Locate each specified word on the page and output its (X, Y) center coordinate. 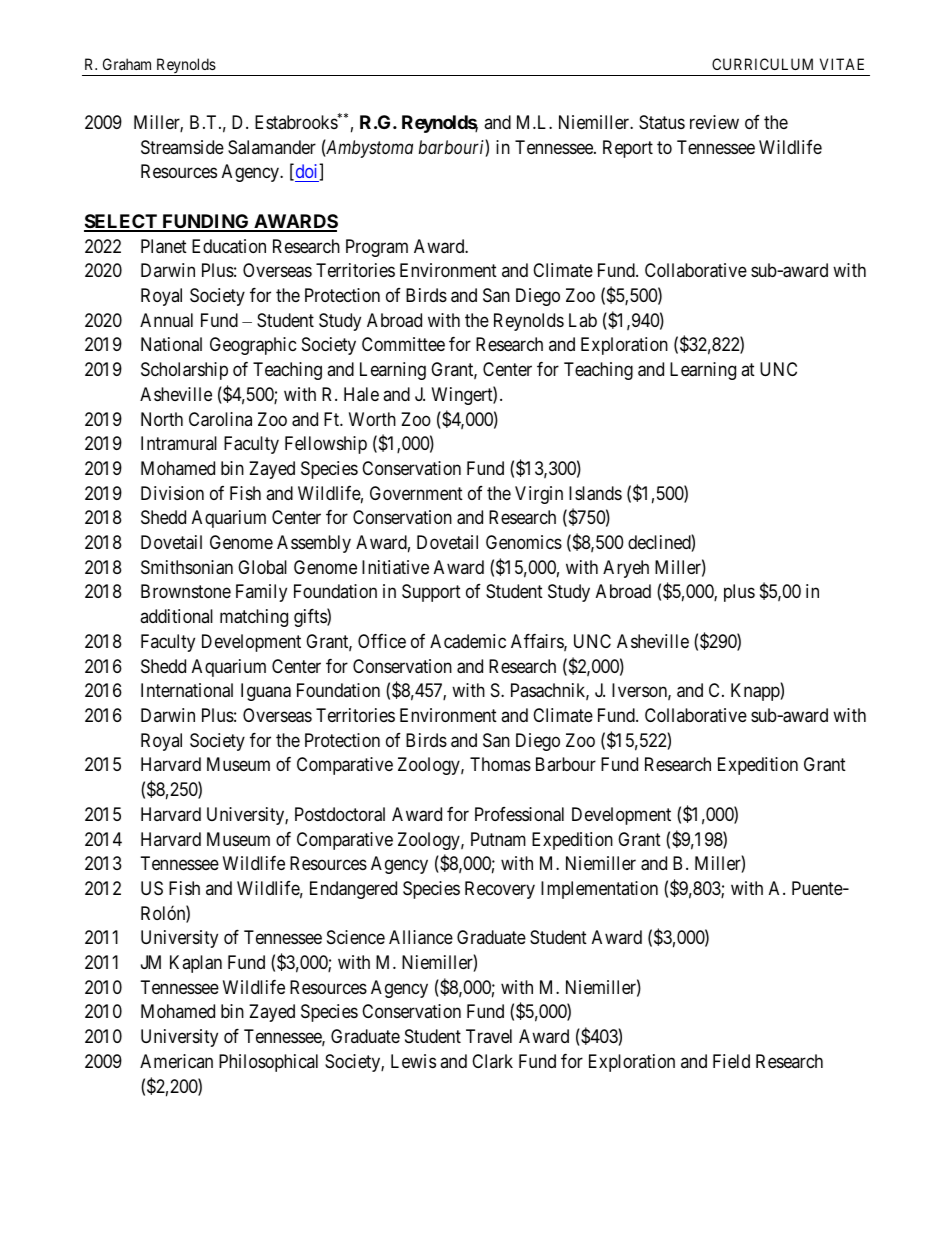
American (176, 1061)
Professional (519, 814)
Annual (166, 320)
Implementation (599, 890)
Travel (489, 1036)
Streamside (182, 147)
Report (628, 149)
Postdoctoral (340, 814)
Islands (595, 493)
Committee (403, 344)
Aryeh (626, 569)
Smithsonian (187, 567)
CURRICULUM (762, 64)
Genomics (524, 542)
